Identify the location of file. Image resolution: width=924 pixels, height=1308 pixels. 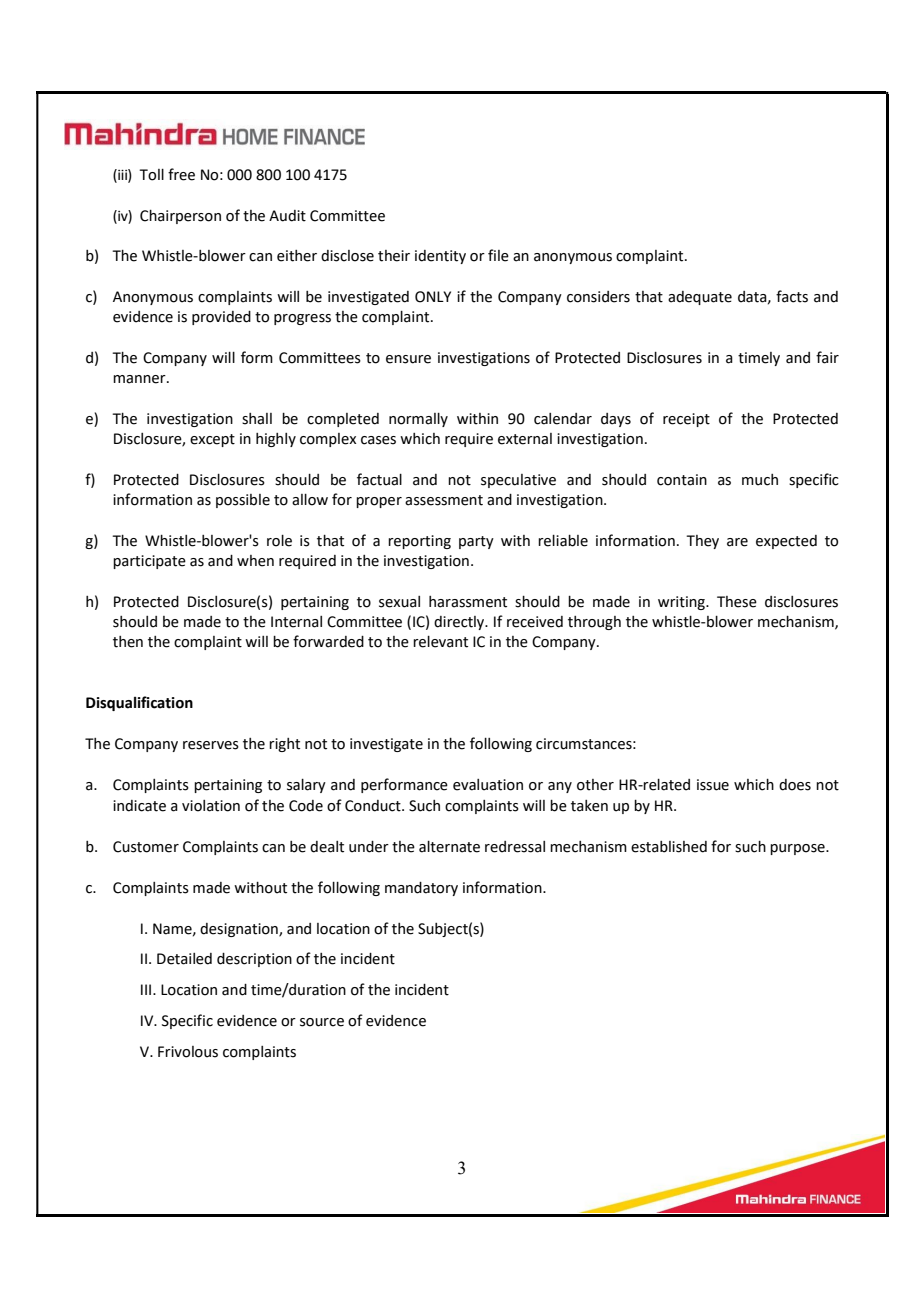
(498, 255).
